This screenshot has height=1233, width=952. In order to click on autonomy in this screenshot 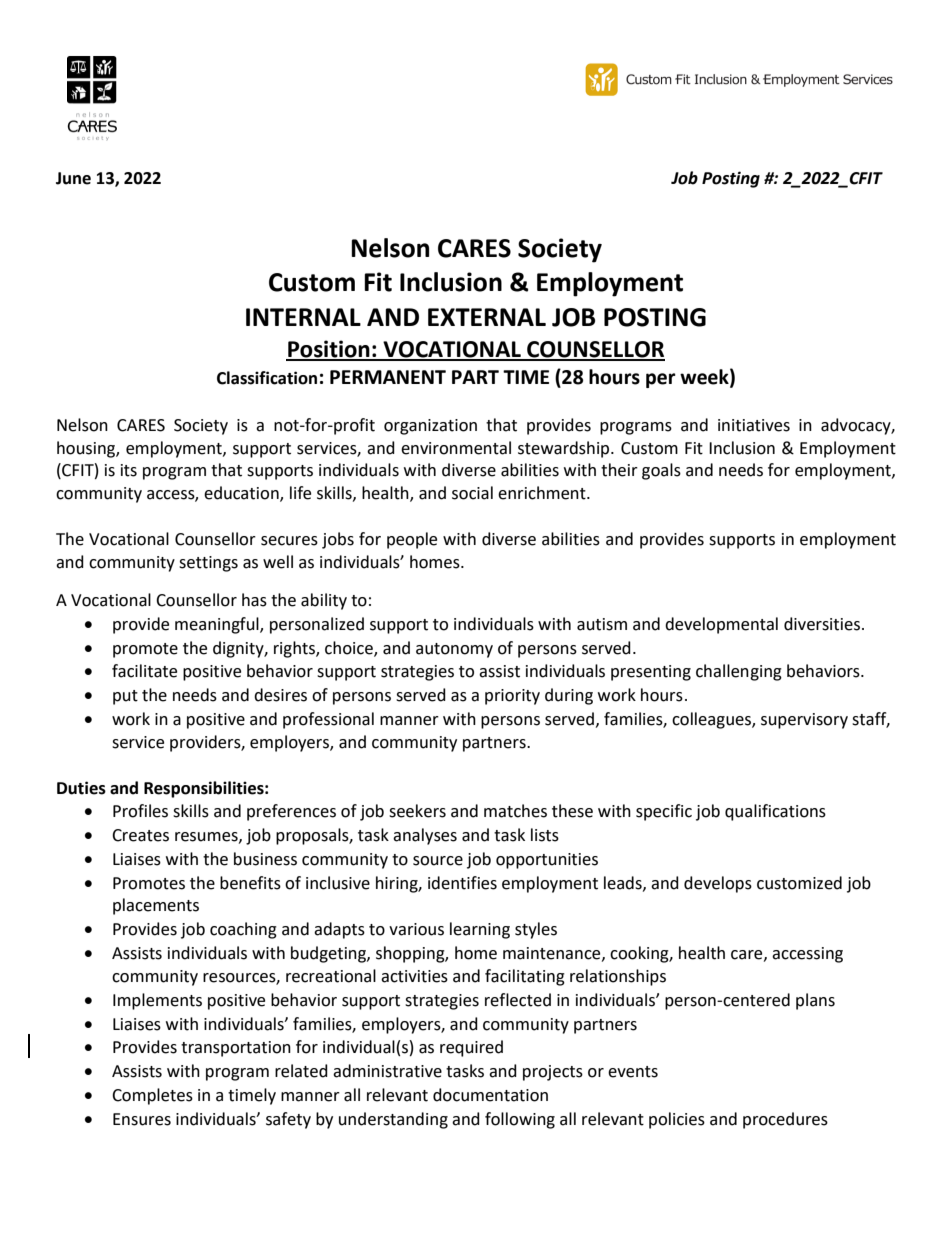, I will do `click(454, 650)`.
